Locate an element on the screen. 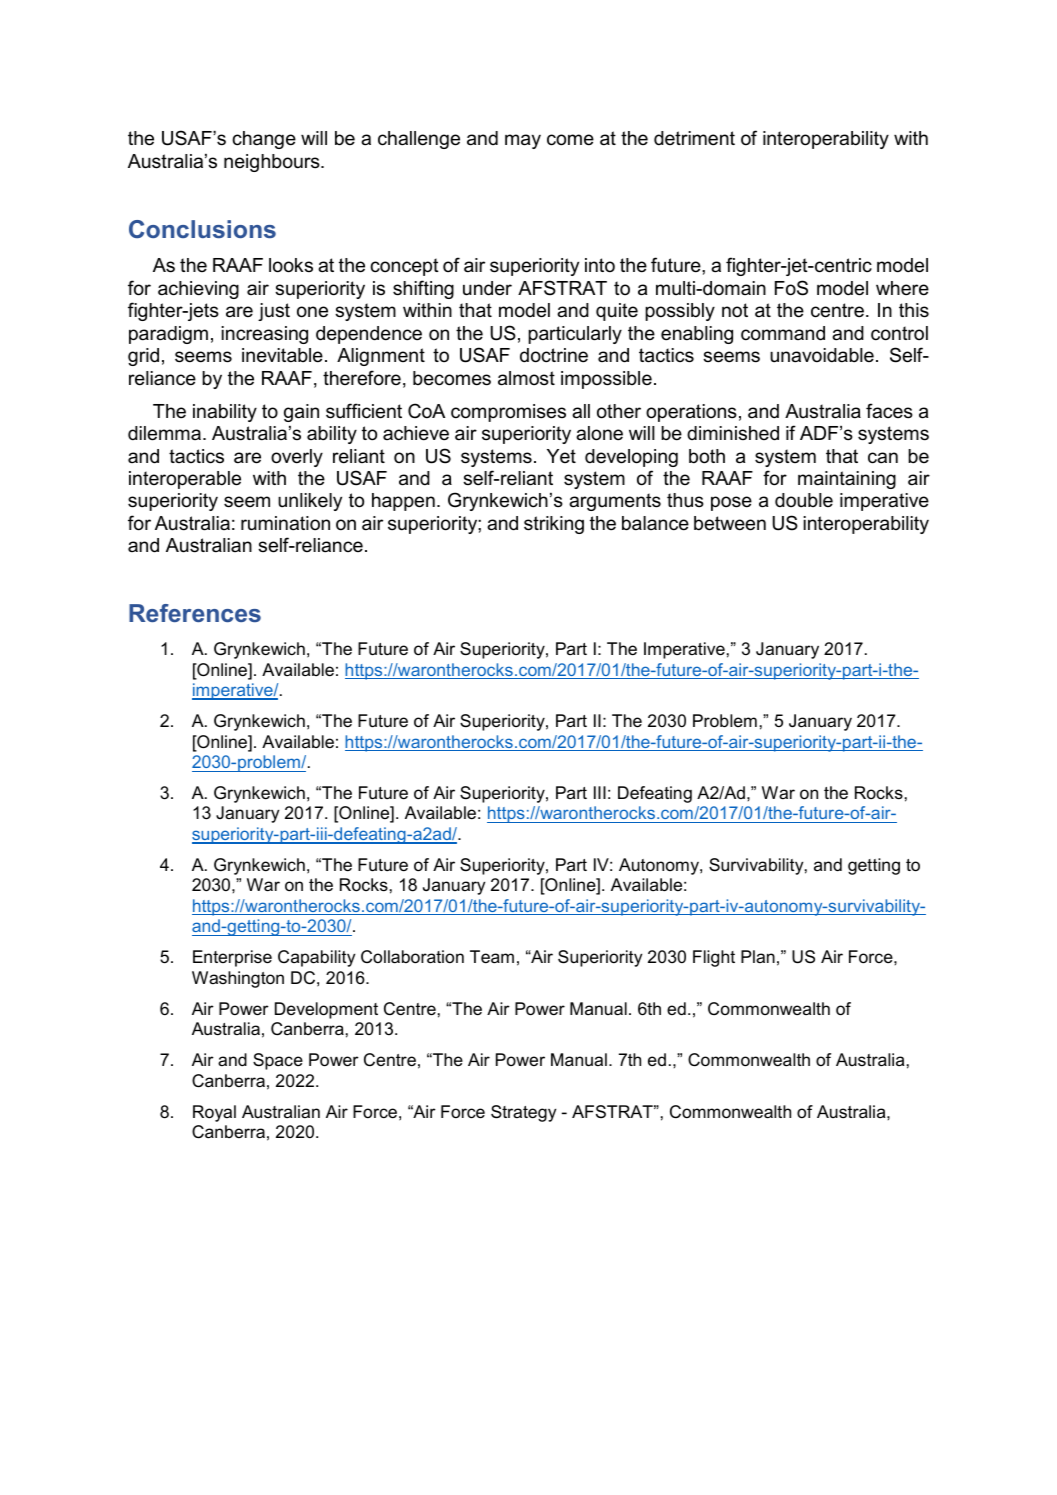 Image resolution: width=1057 pixels, height=1495 pixels. maintaining is located at coordinates (847, 480).
